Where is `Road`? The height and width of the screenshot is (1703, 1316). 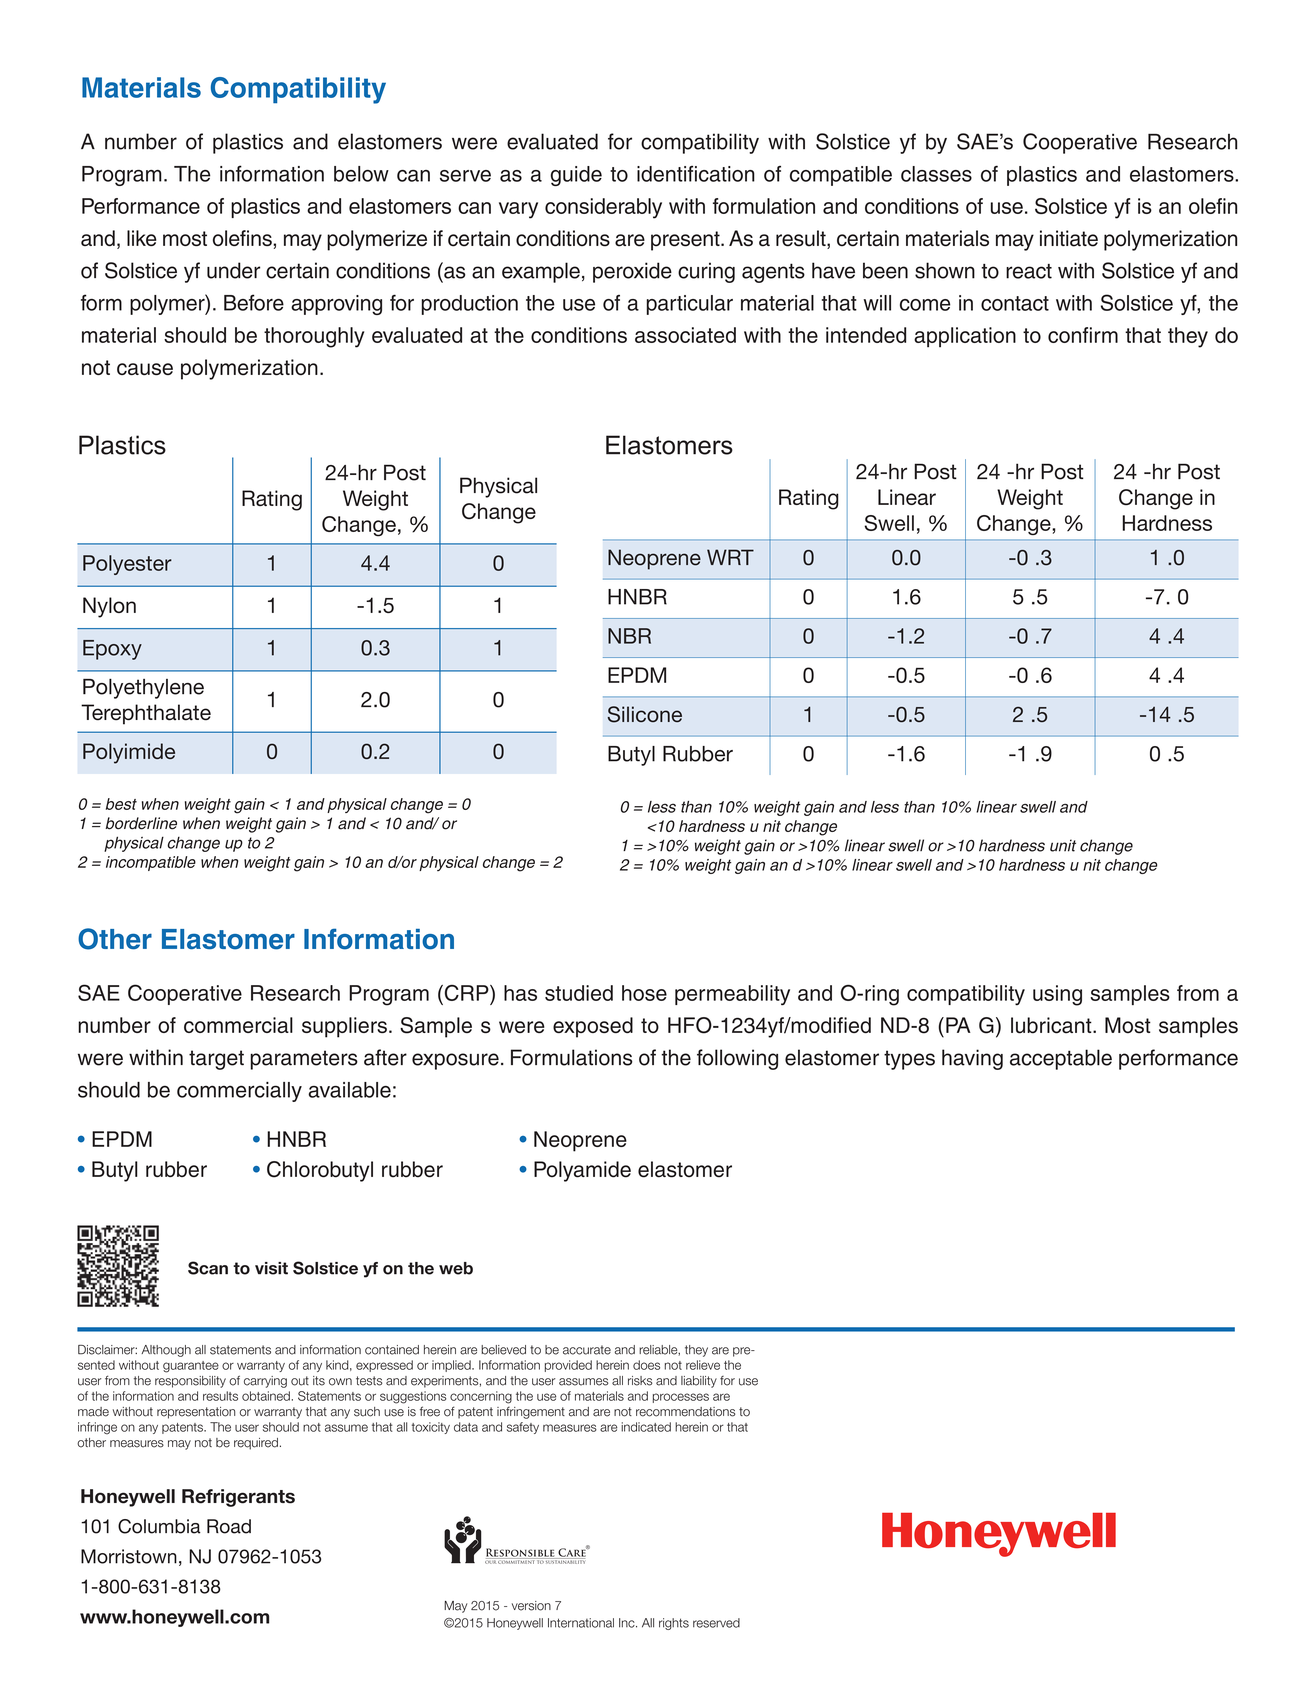
Road is located at coordinates (229, 1526).
